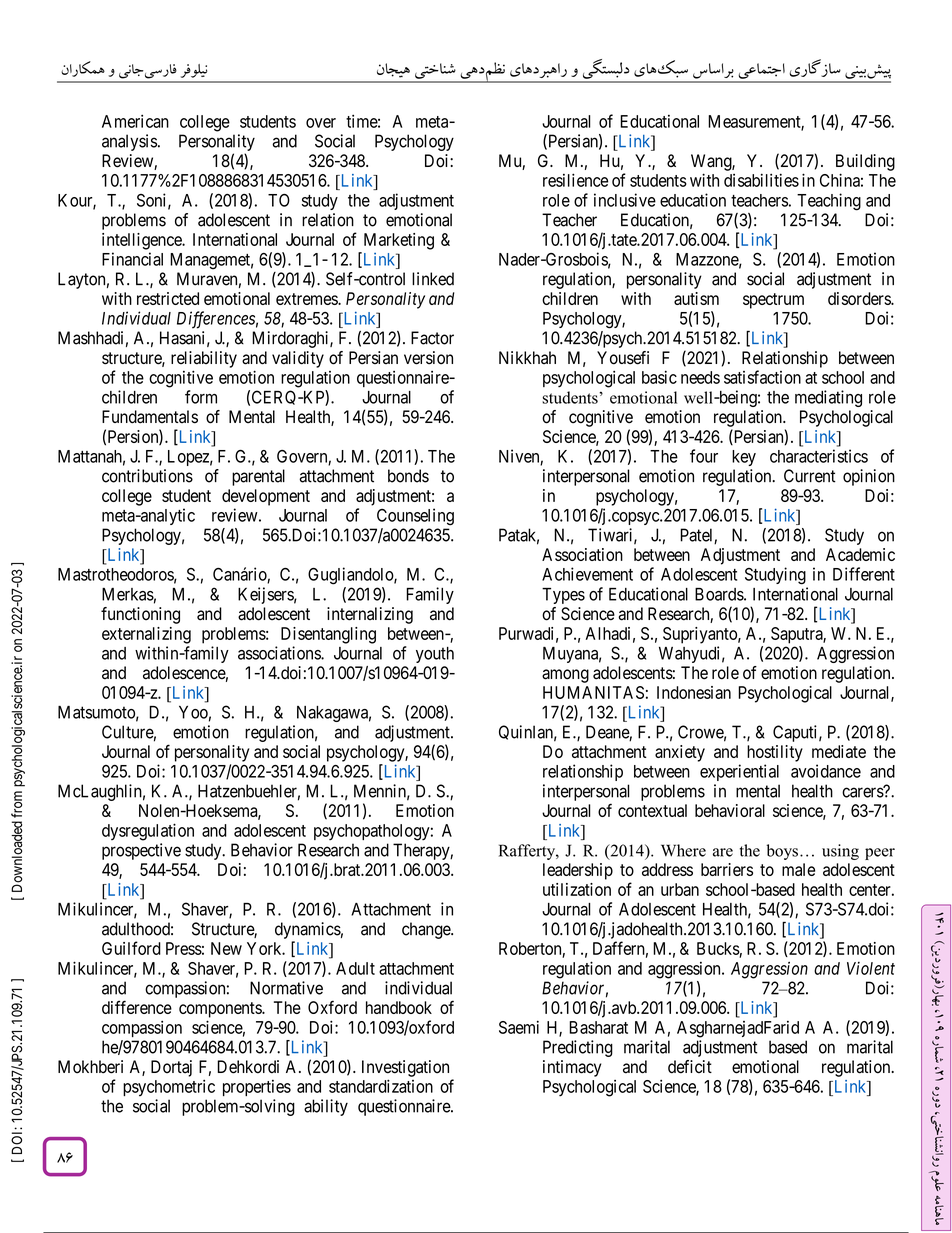  What do you see at coordinates (298, 359) in the screenshot?
I see `validity` at bounding box center [298, 359].
